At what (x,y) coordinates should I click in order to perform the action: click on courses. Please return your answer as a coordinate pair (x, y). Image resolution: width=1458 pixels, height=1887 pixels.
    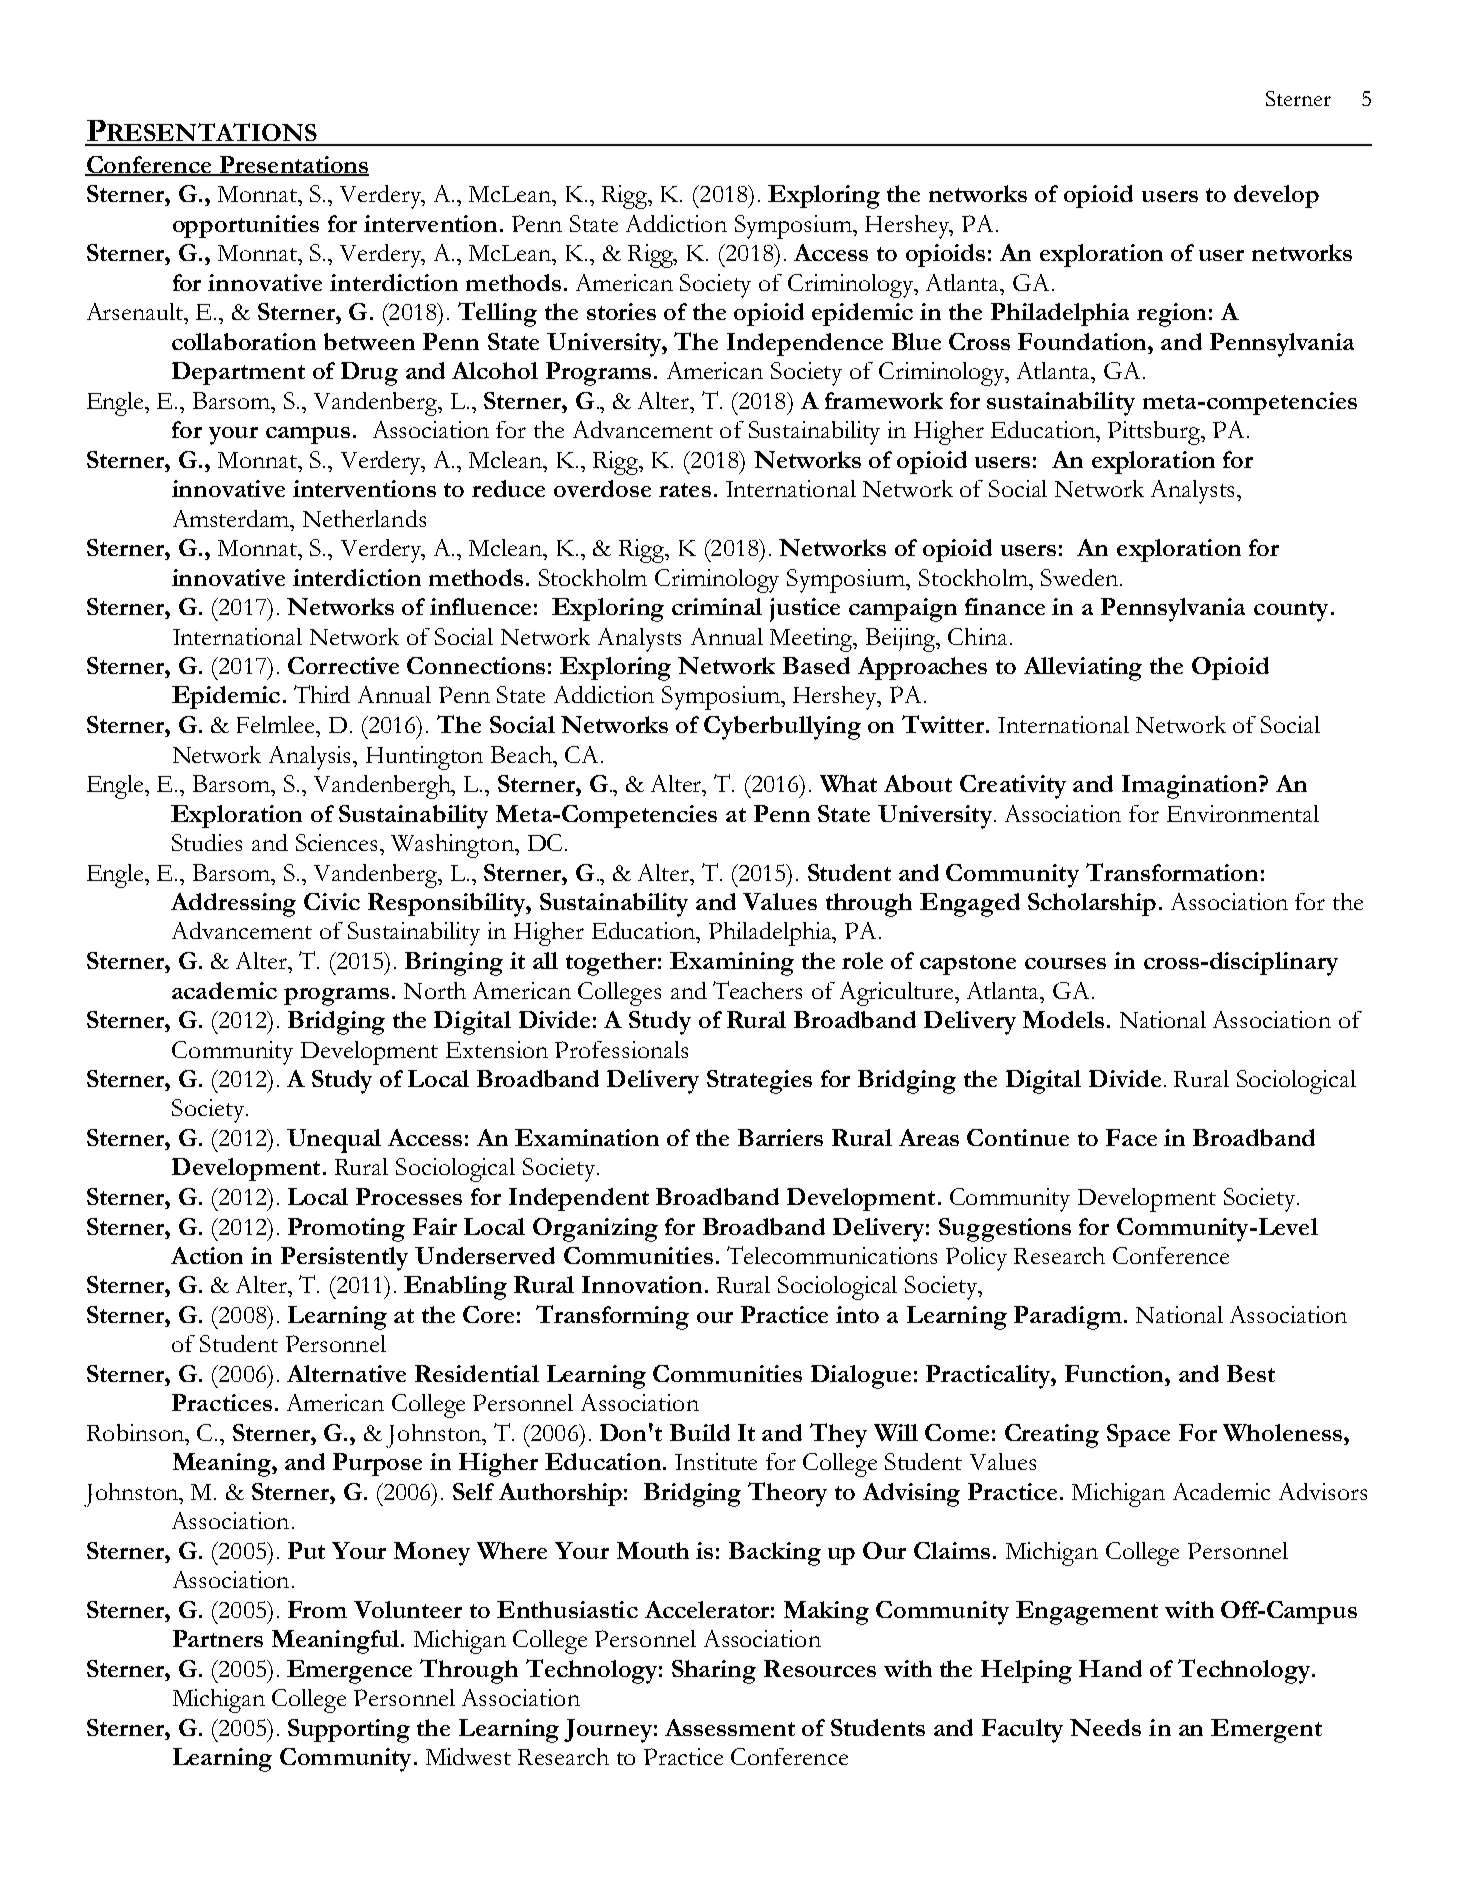
    Looking at the image, I should click on (1065, 963).
